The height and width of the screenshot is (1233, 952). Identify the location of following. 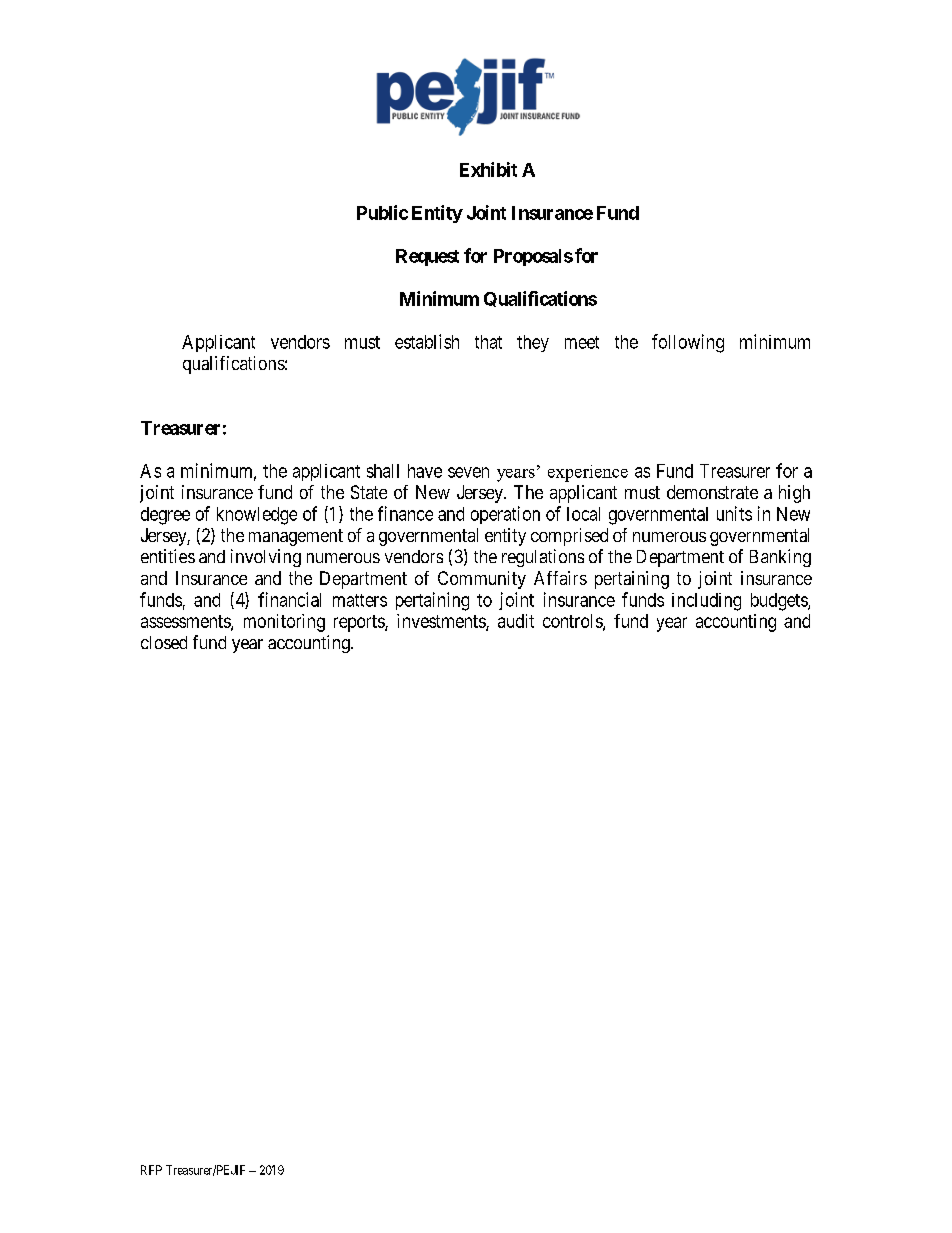
(688, 343).
